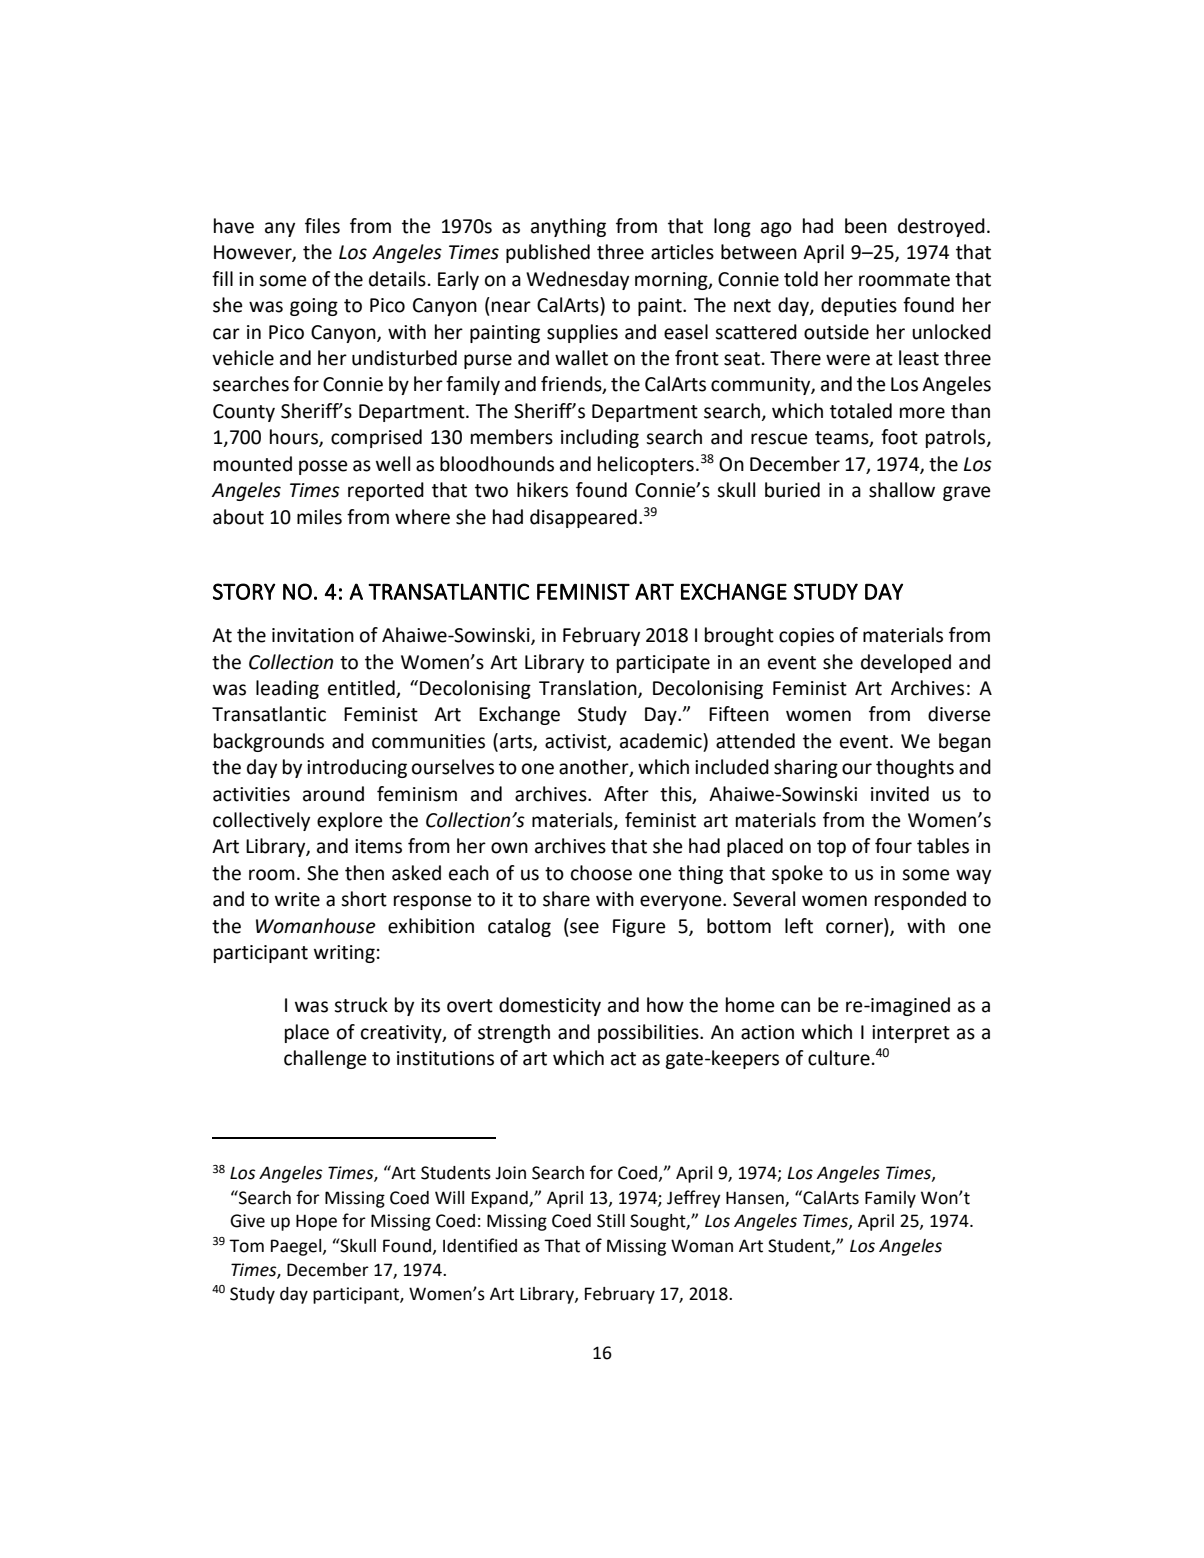  What do you see at coordinates (662, 741) in the screenshot?
I see `academic` at bounding box center [662, 741].
